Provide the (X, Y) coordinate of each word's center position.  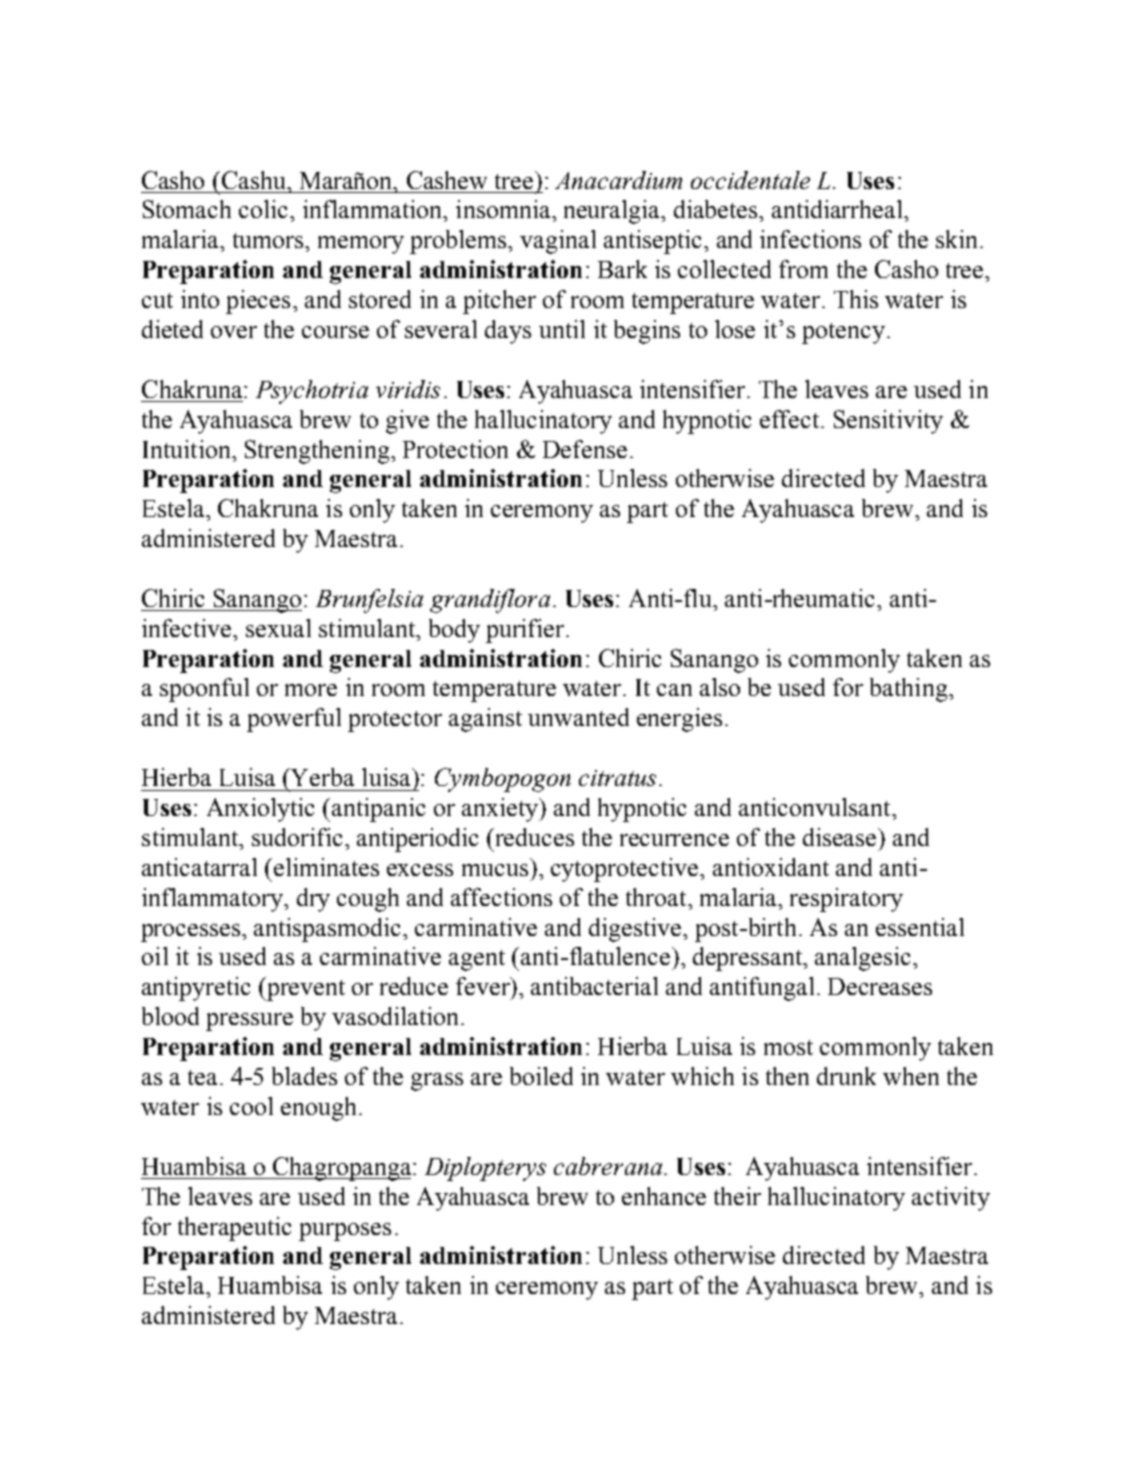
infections (810, 239)
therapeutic (234, 1229)
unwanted (578, 717)
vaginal (558, 242)
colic (265, 209)
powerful (294, 720)
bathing (910, 690)
